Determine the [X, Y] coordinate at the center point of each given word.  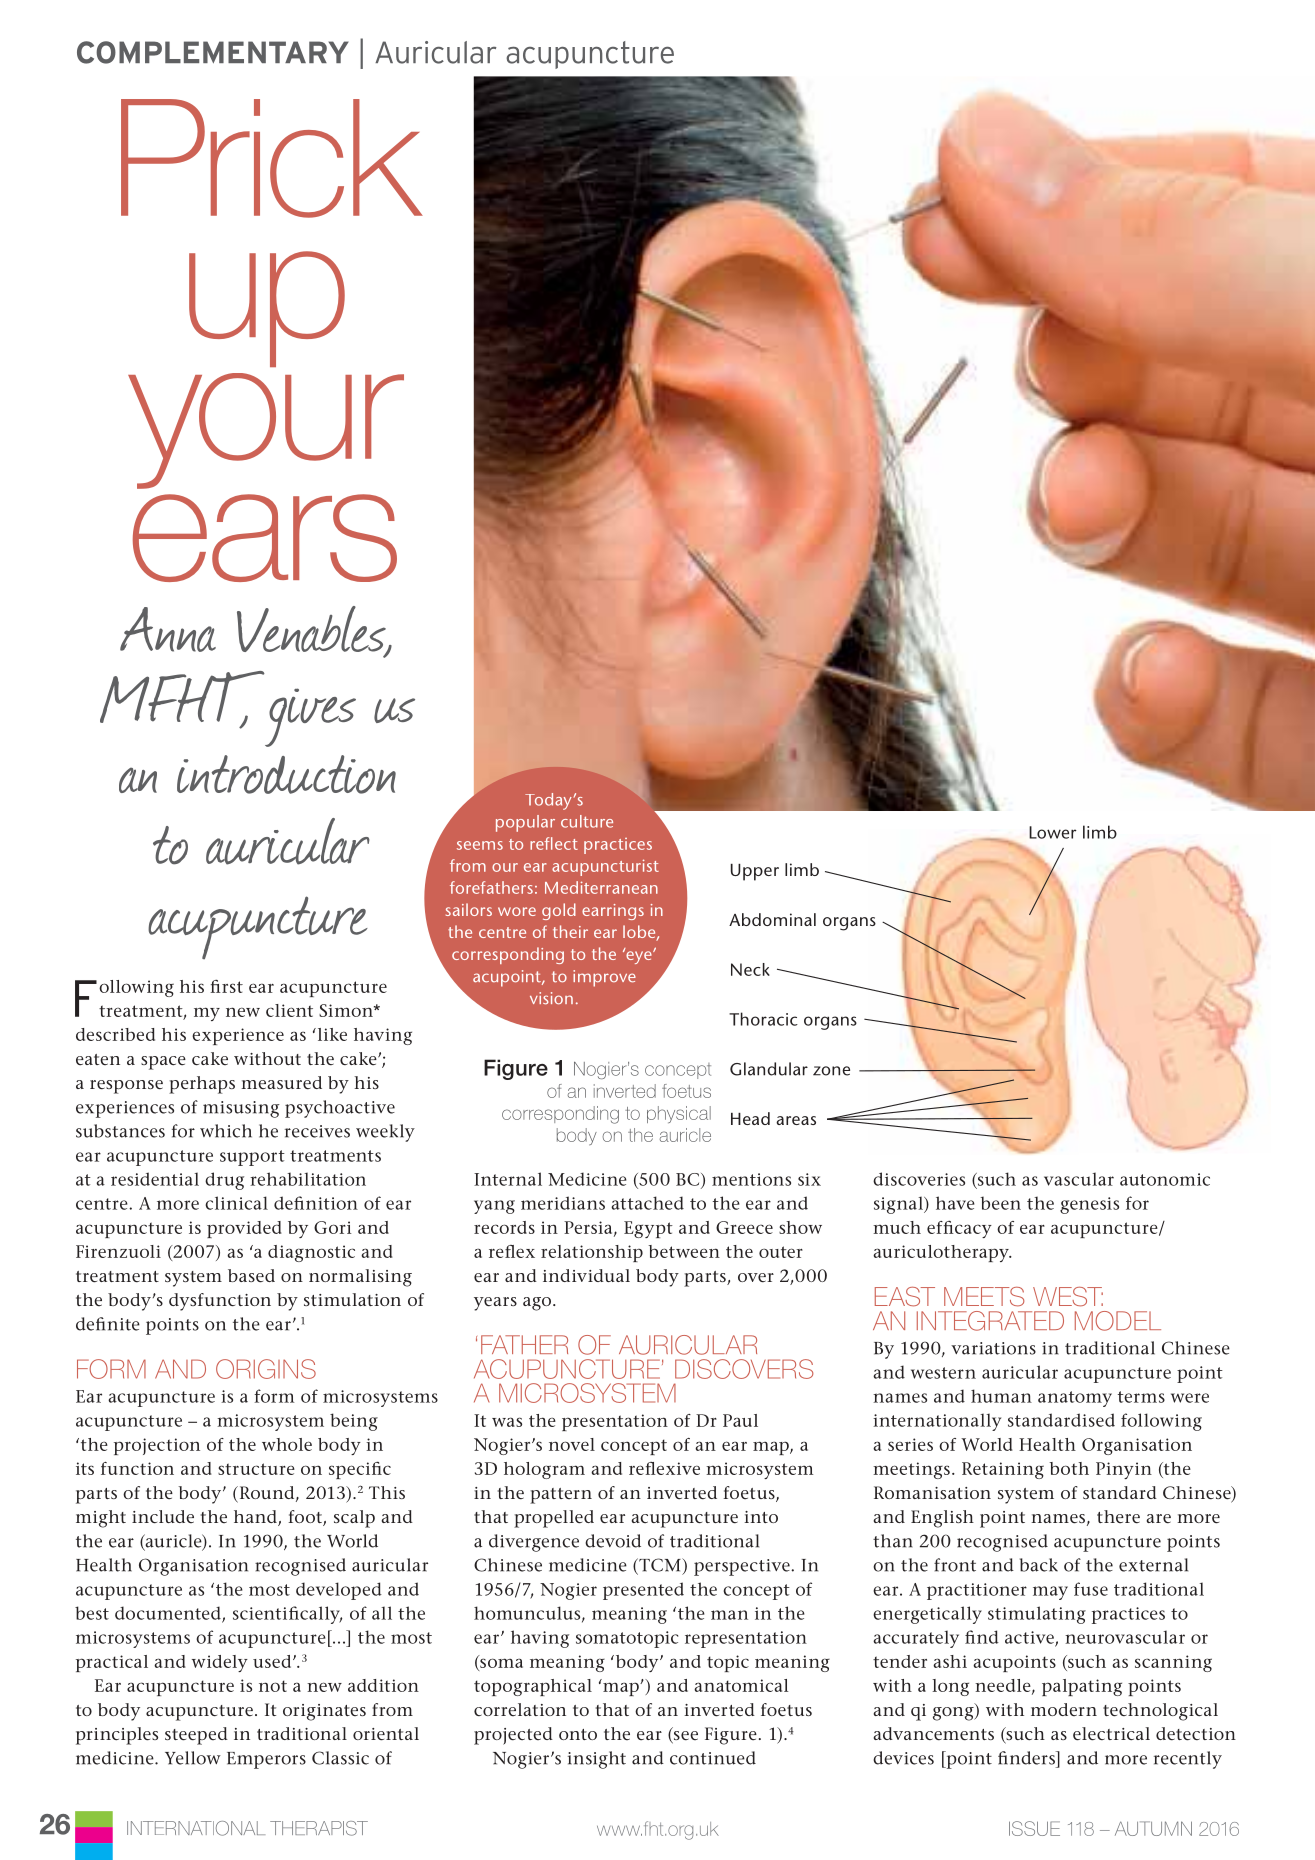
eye [639, 956]
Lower [1053, 832]
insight [597, 1760]
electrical [1111, 1734]
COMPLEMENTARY [213, 52]
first [226, 986]
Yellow [193, 1758]
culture [587, 821]
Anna [168, 629]
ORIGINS [266, 1369]
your [266, 431]
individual [586, 1275]
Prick [272, 158]
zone [831, 1071]
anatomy [1075, 1399]
